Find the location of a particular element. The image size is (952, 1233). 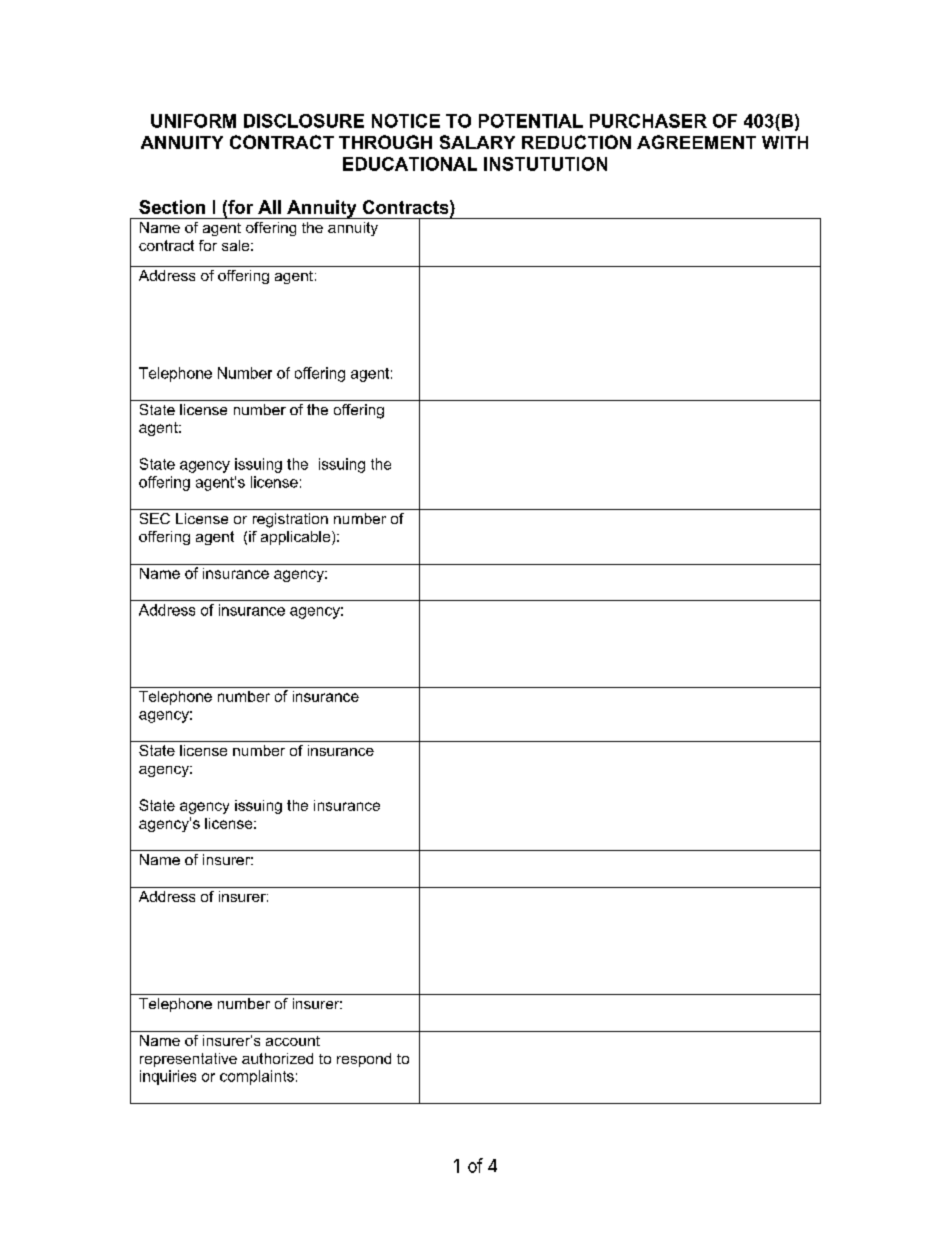

All is located at coordinates (269, 207).
